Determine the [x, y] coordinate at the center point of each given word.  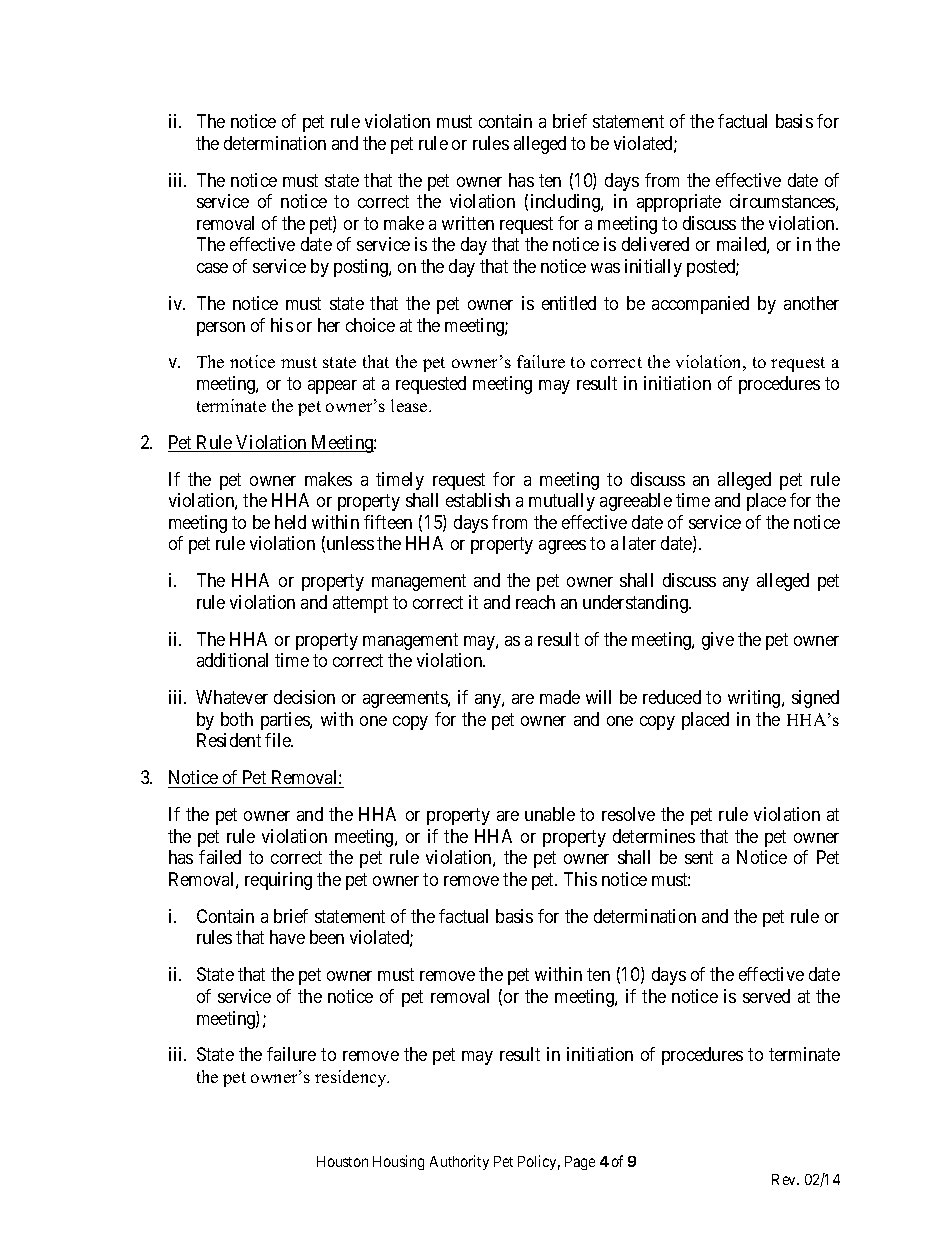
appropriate [679, 203]
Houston [342, 1161]
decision [304, 697]
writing [755, 699]
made [560, 697]
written [468, 223]
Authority [459, 1162]
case [212, 268]
